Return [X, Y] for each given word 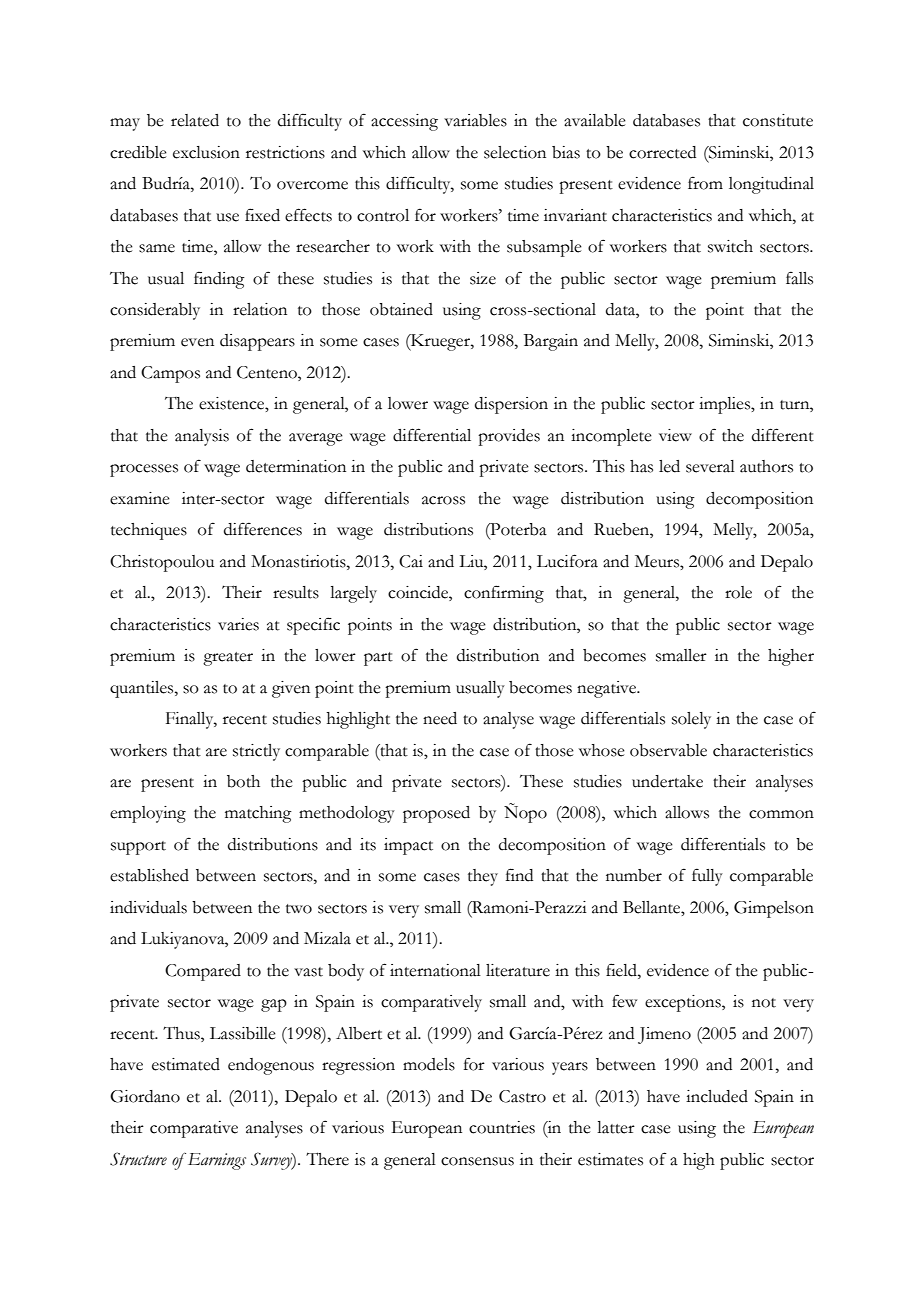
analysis [202, 437]
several [710, 466]
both [243, 781]
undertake [667, 781]
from [705, 183]
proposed [436, 814]
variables [475, 120]
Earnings [215, 1161]
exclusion [206, 152]
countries [502, 1127]
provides [509, 437]
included [717, 1096]
